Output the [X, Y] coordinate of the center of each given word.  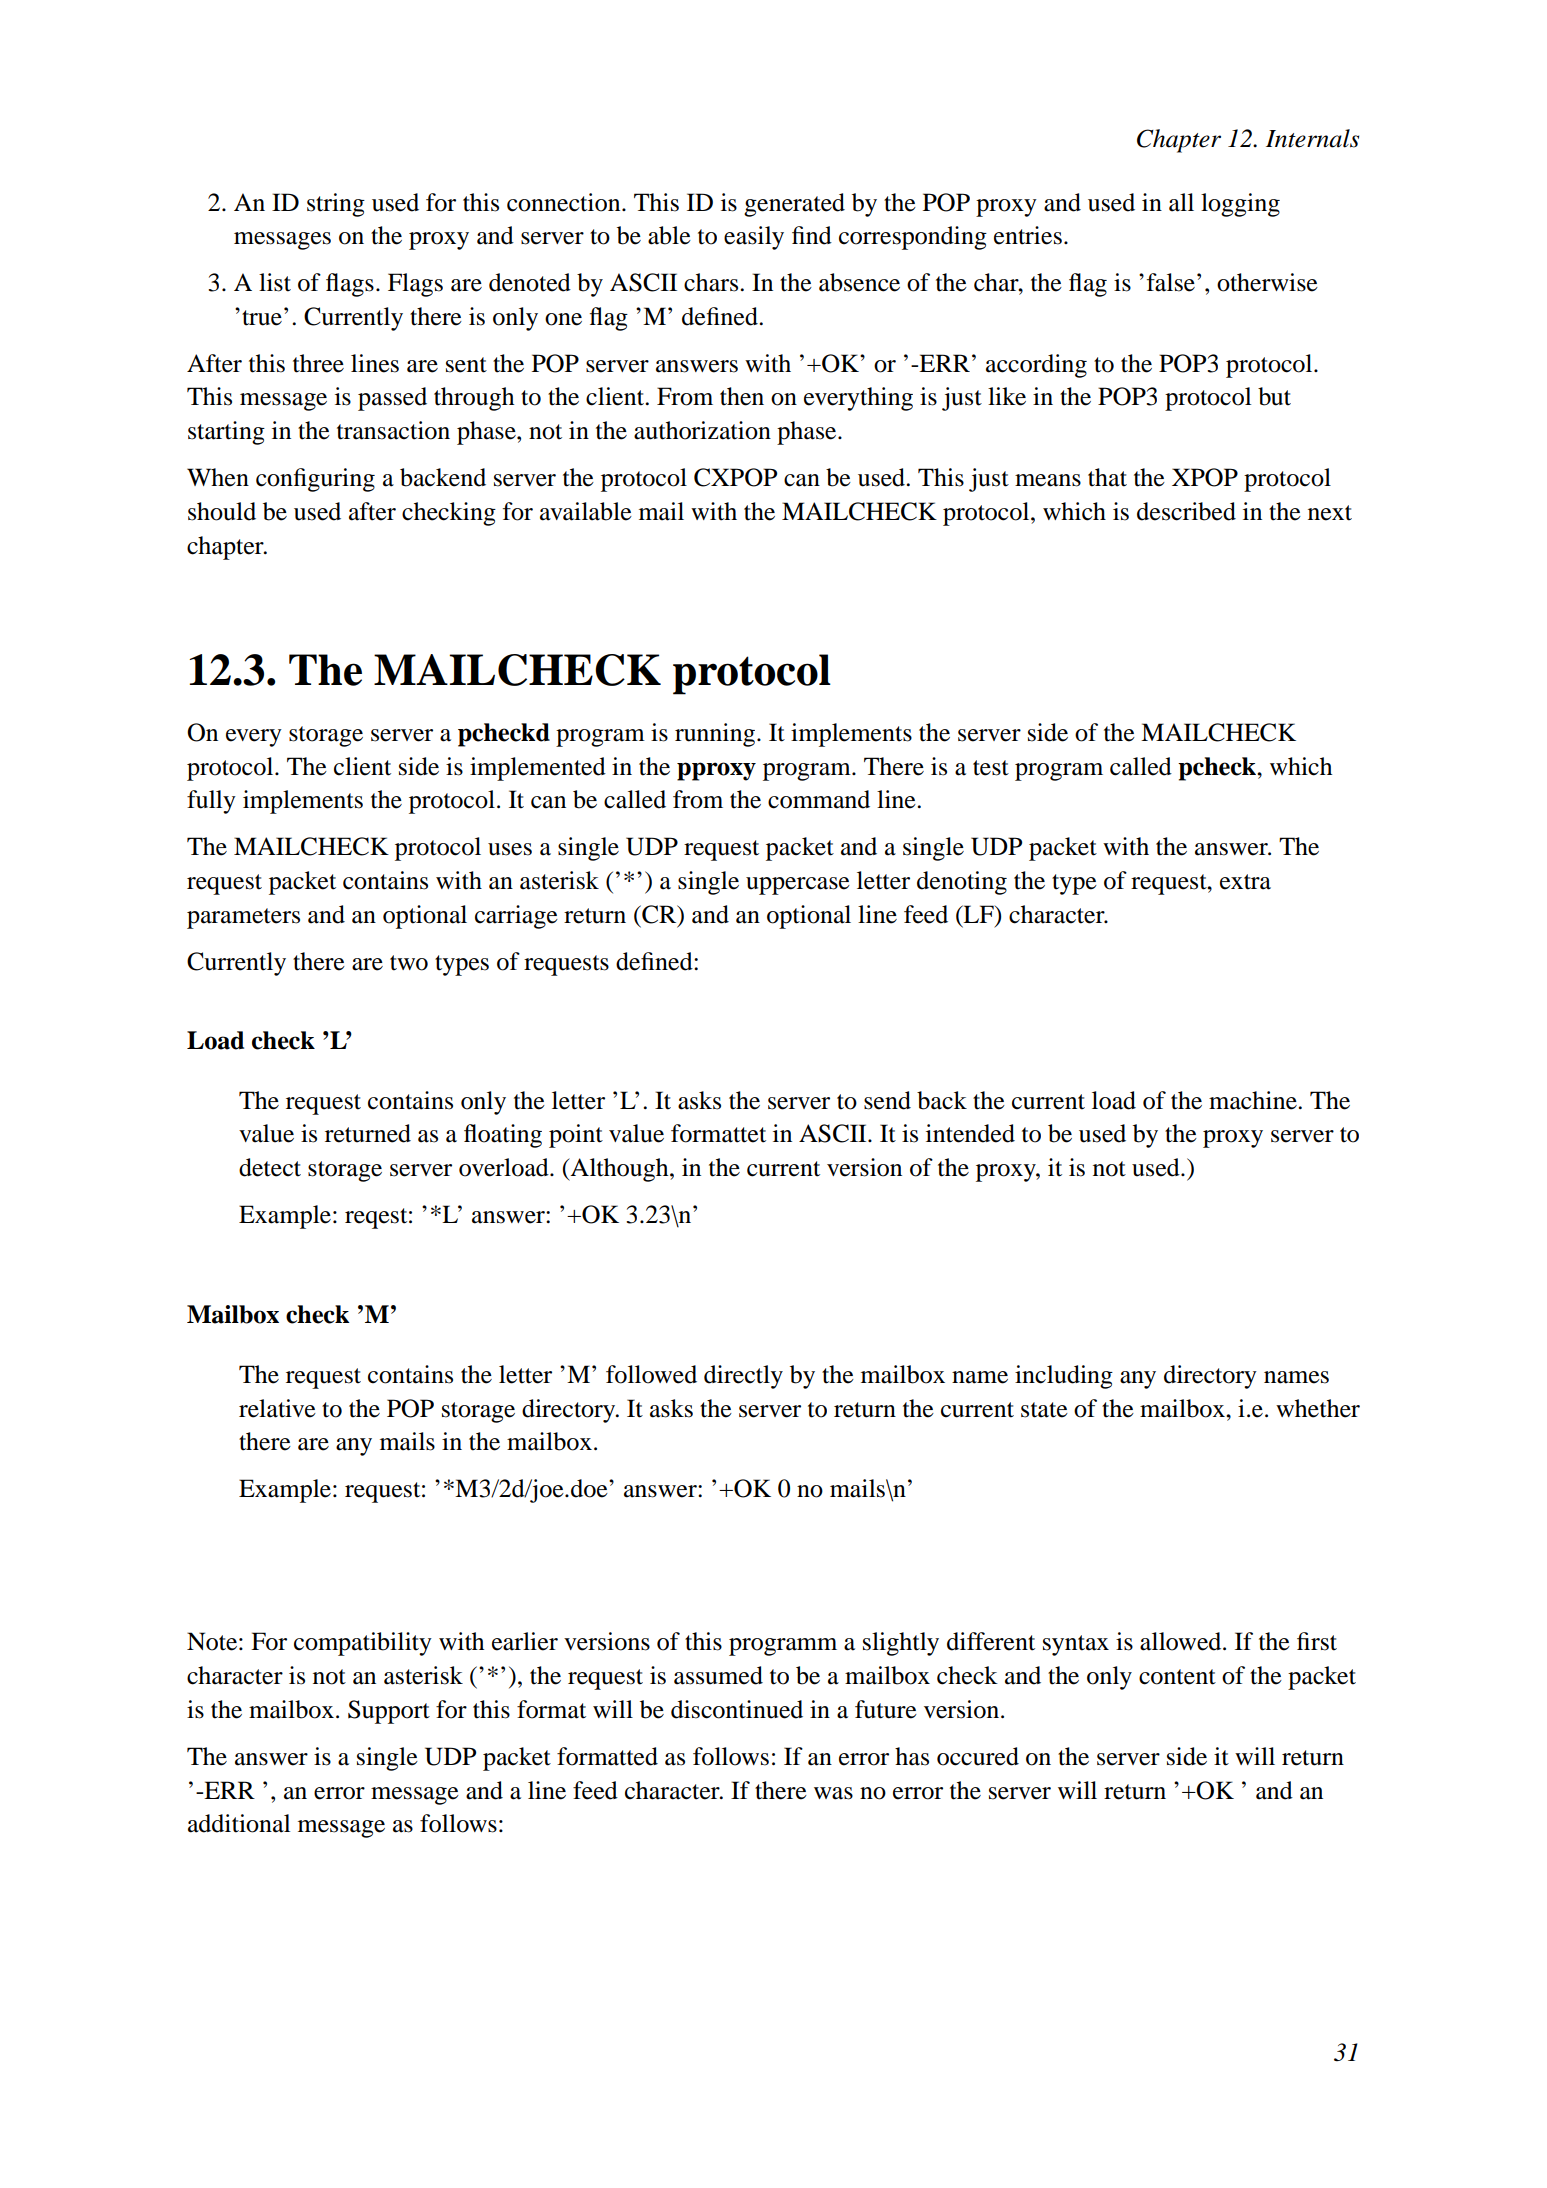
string [336, 205]
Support [389, 1712]
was [833, 1793]
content [1177, 1677]
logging [1240, 205]
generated [794, 205]
